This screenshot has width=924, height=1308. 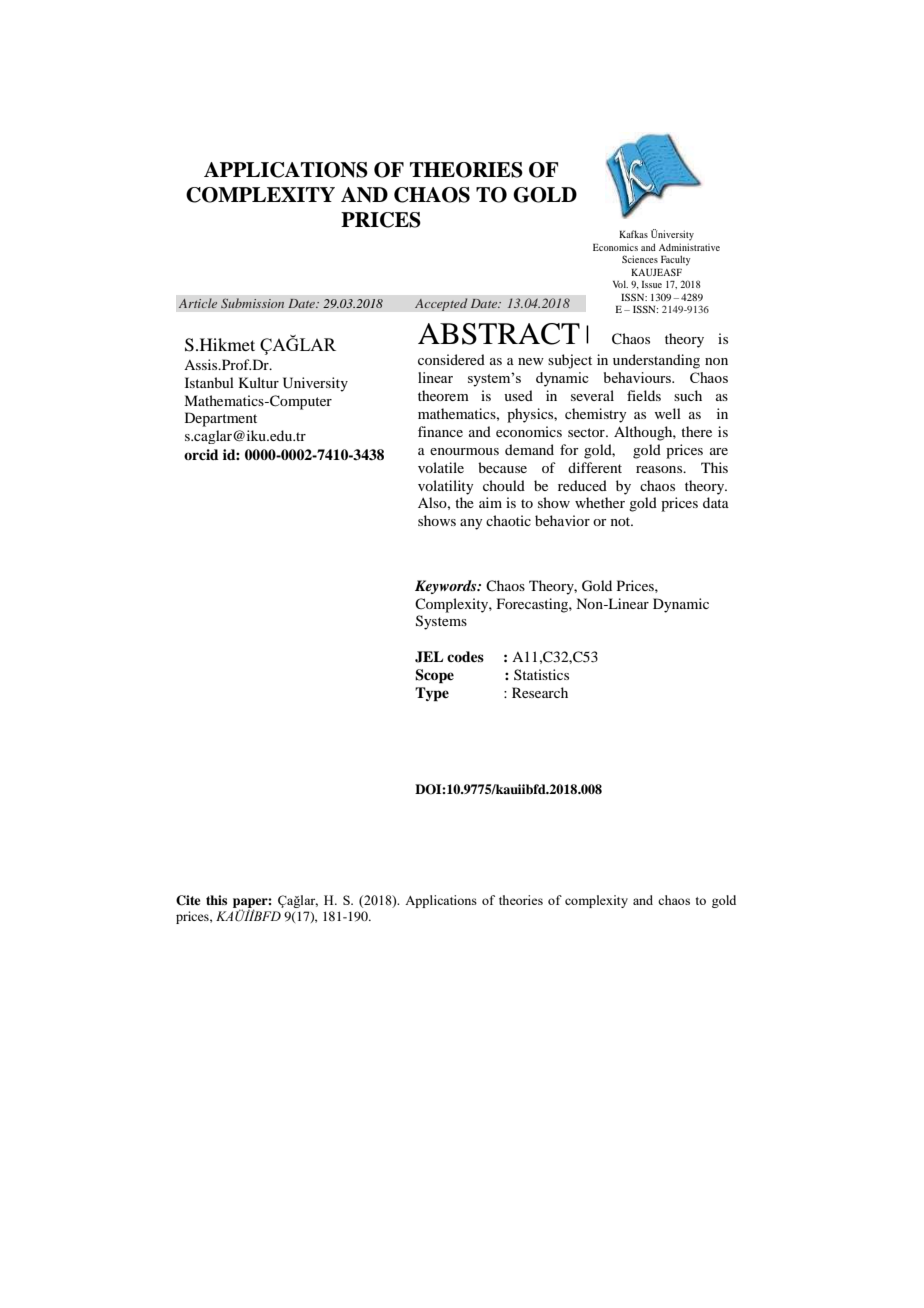 What do you see at coordinates (188, 900) in the screenshot?
I see `Cite` at bounding box center [188, 900].
